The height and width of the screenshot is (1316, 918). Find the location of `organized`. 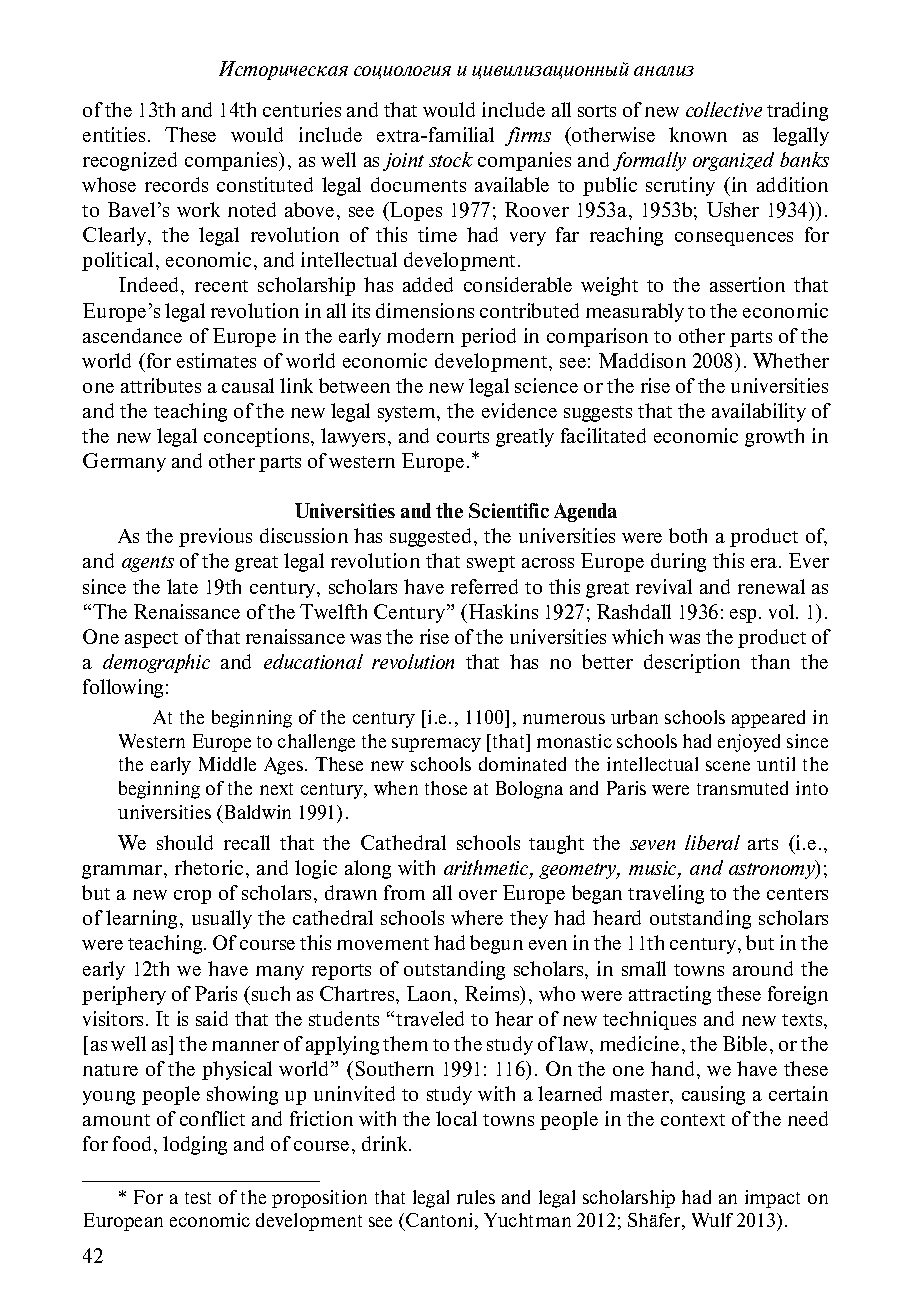

organized is located at coordinates (733, 161).
